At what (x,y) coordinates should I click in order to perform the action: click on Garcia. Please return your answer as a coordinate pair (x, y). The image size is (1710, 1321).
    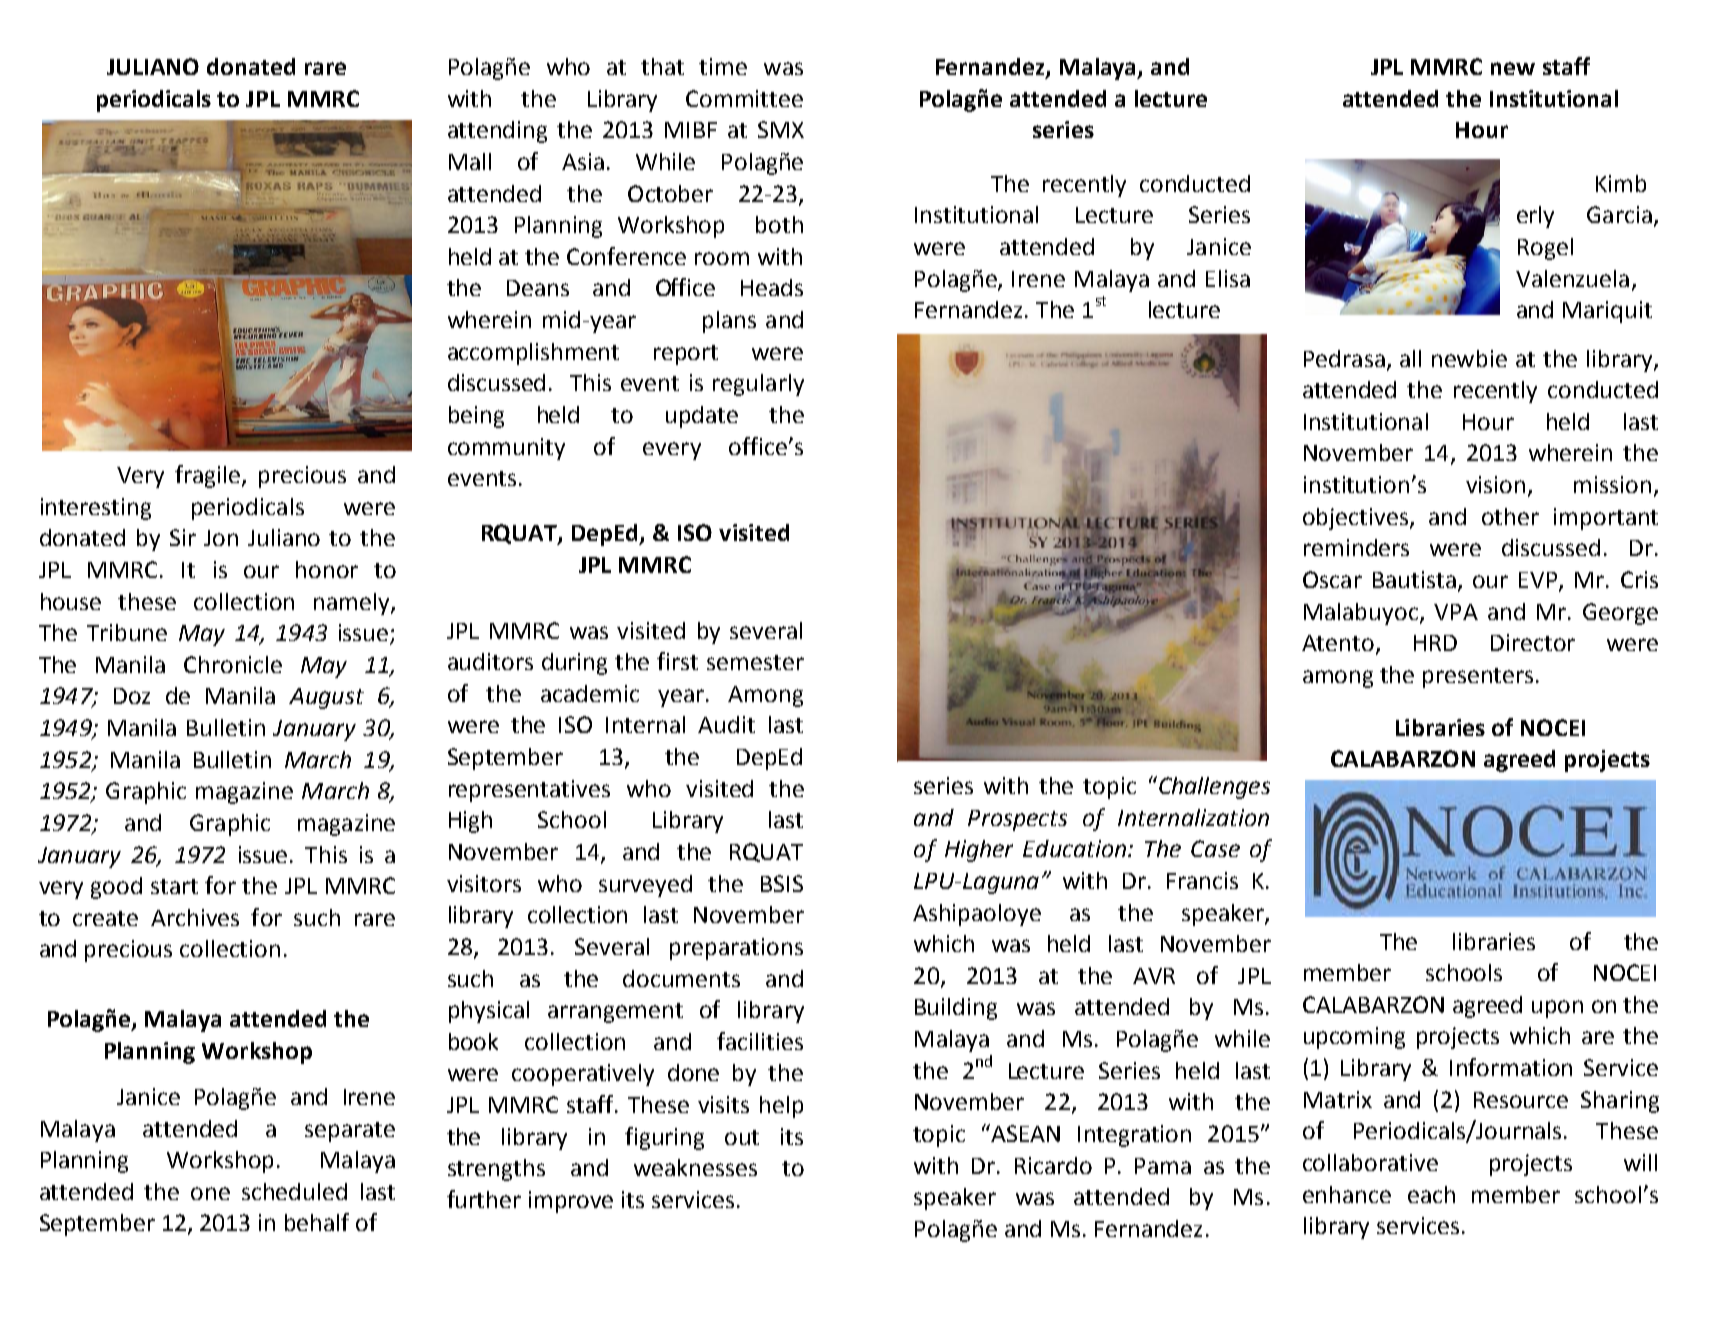
    Looking at the image, I should click on (1619, 214).
